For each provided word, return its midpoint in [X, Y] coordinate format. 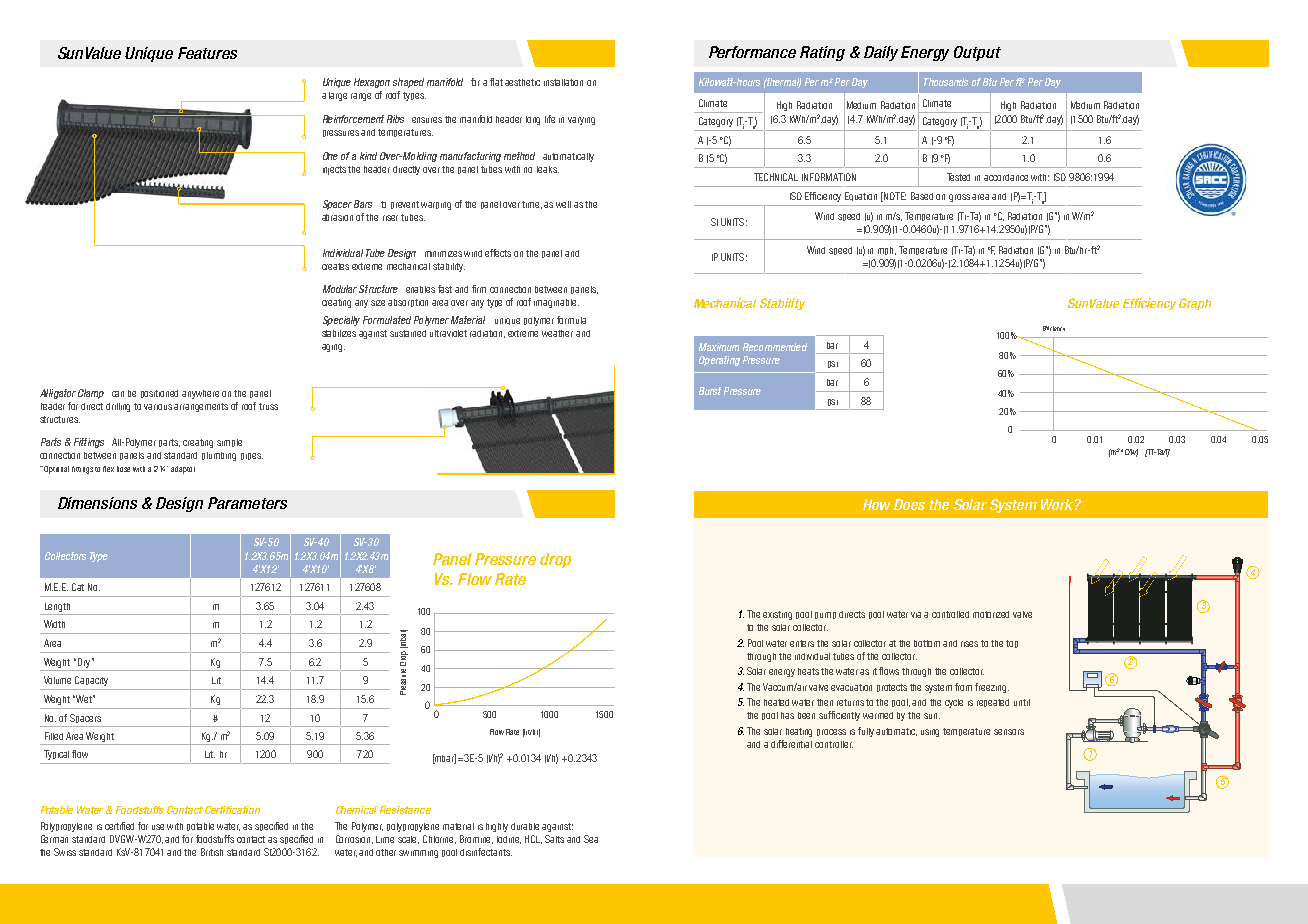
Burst [710, 391]
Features [207, 53]
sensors [1009, 732]
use [158, 827]
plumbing [219, 456]
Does [909, 504]
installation [563, 82]
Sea [591, 839]
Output [977, 53]
